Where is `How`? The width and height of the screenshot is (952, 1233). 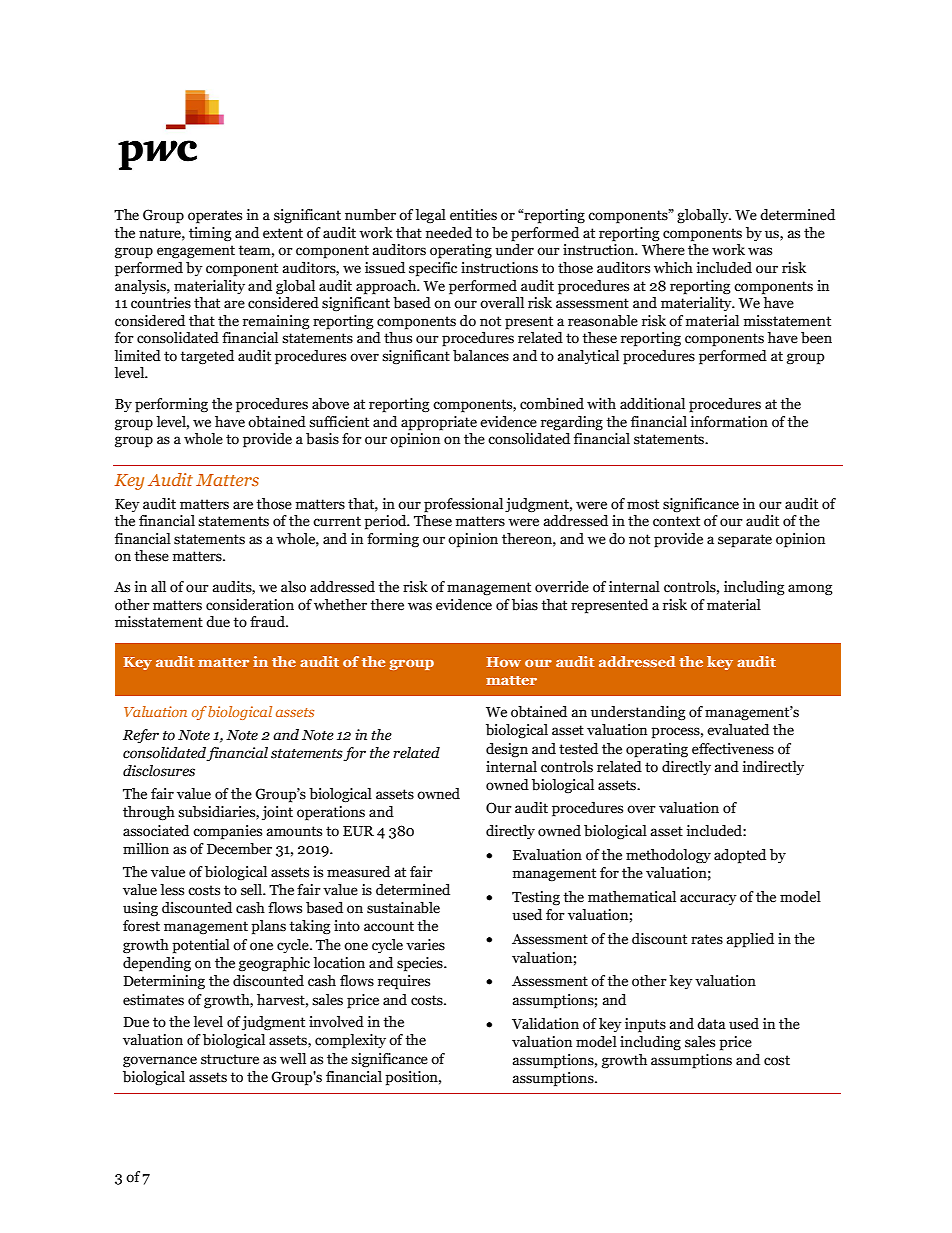
How is located at coordinates (503, 662).
